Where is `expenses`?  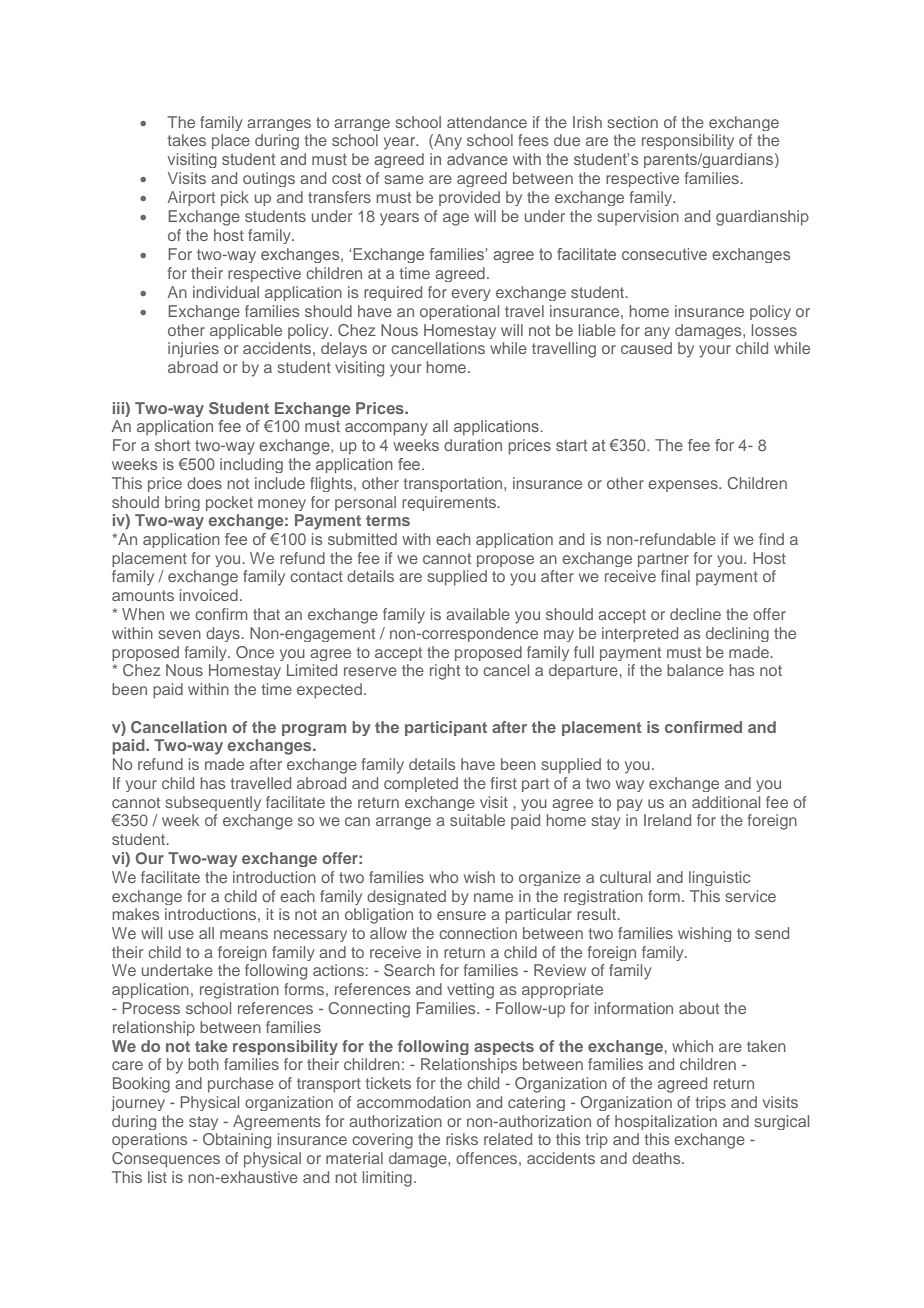 expenses is located at coordinates (684, 486).
